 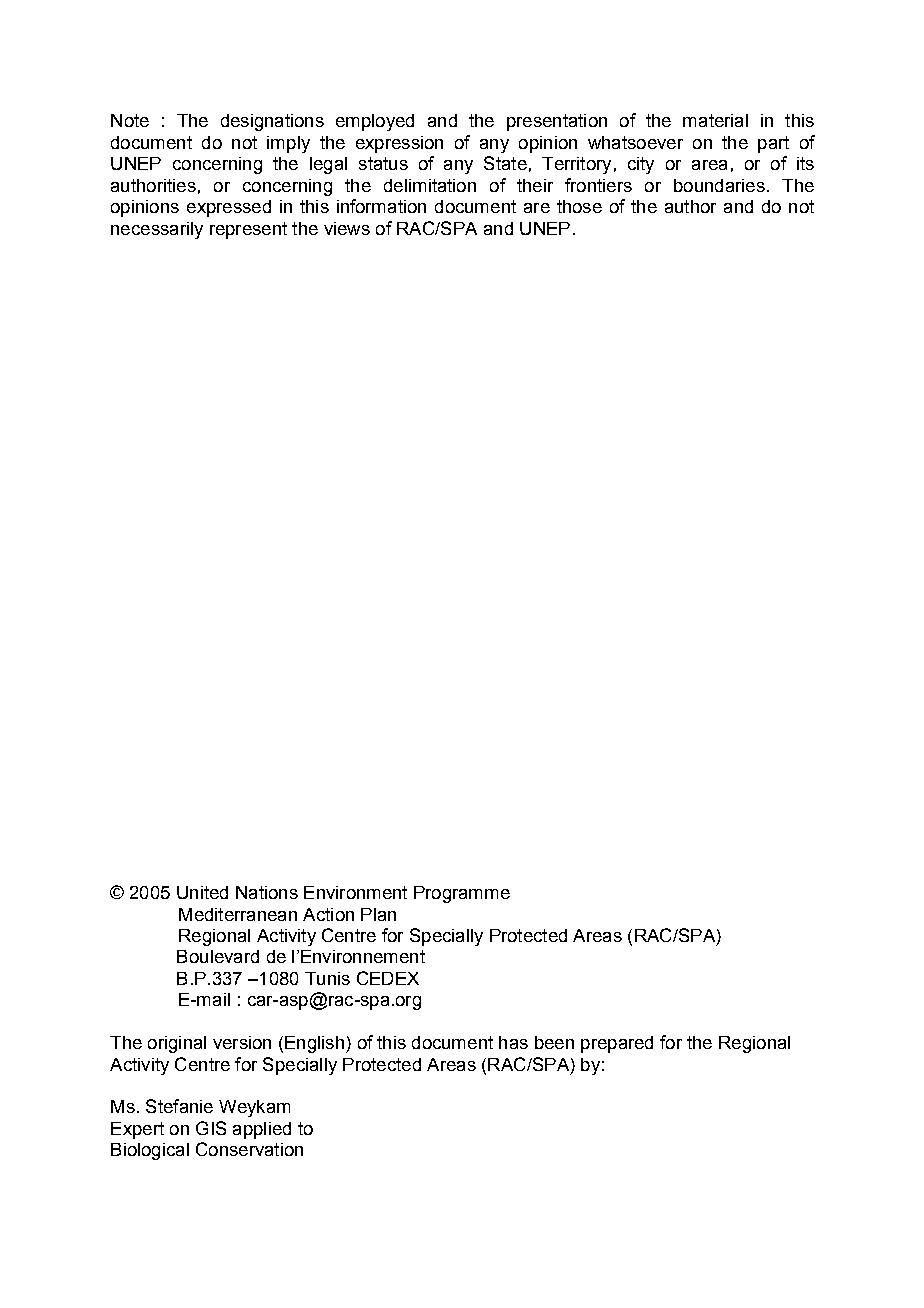 What do you see at coordinates (157, 230) in the page?
I see `necessarily` at bounding box center [157, 230].
